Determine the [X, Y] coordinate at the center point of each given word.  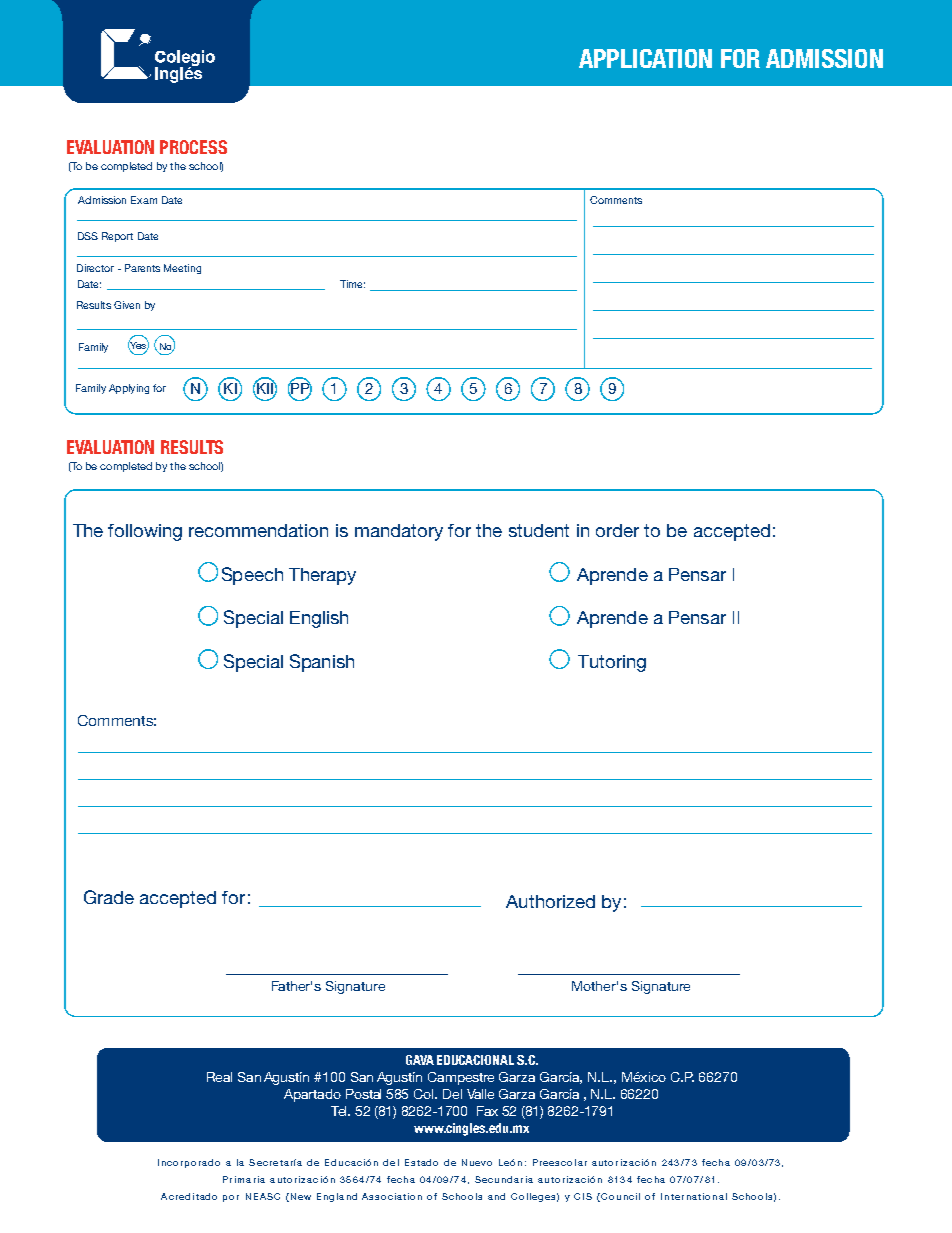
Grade [109, 897]
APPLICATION [645, 58]
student [539, 530]
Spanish [322, 663]
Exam [144, 200]
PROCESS [193, 147]
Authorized [550, 901]
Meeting [182, 269]
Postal [363, 1094]
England [337, 1197]
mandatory [399, 532]
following [145, 532]
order [617, 530]
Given [127, 305]
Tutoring [612, 663]
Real [219, 1077]
